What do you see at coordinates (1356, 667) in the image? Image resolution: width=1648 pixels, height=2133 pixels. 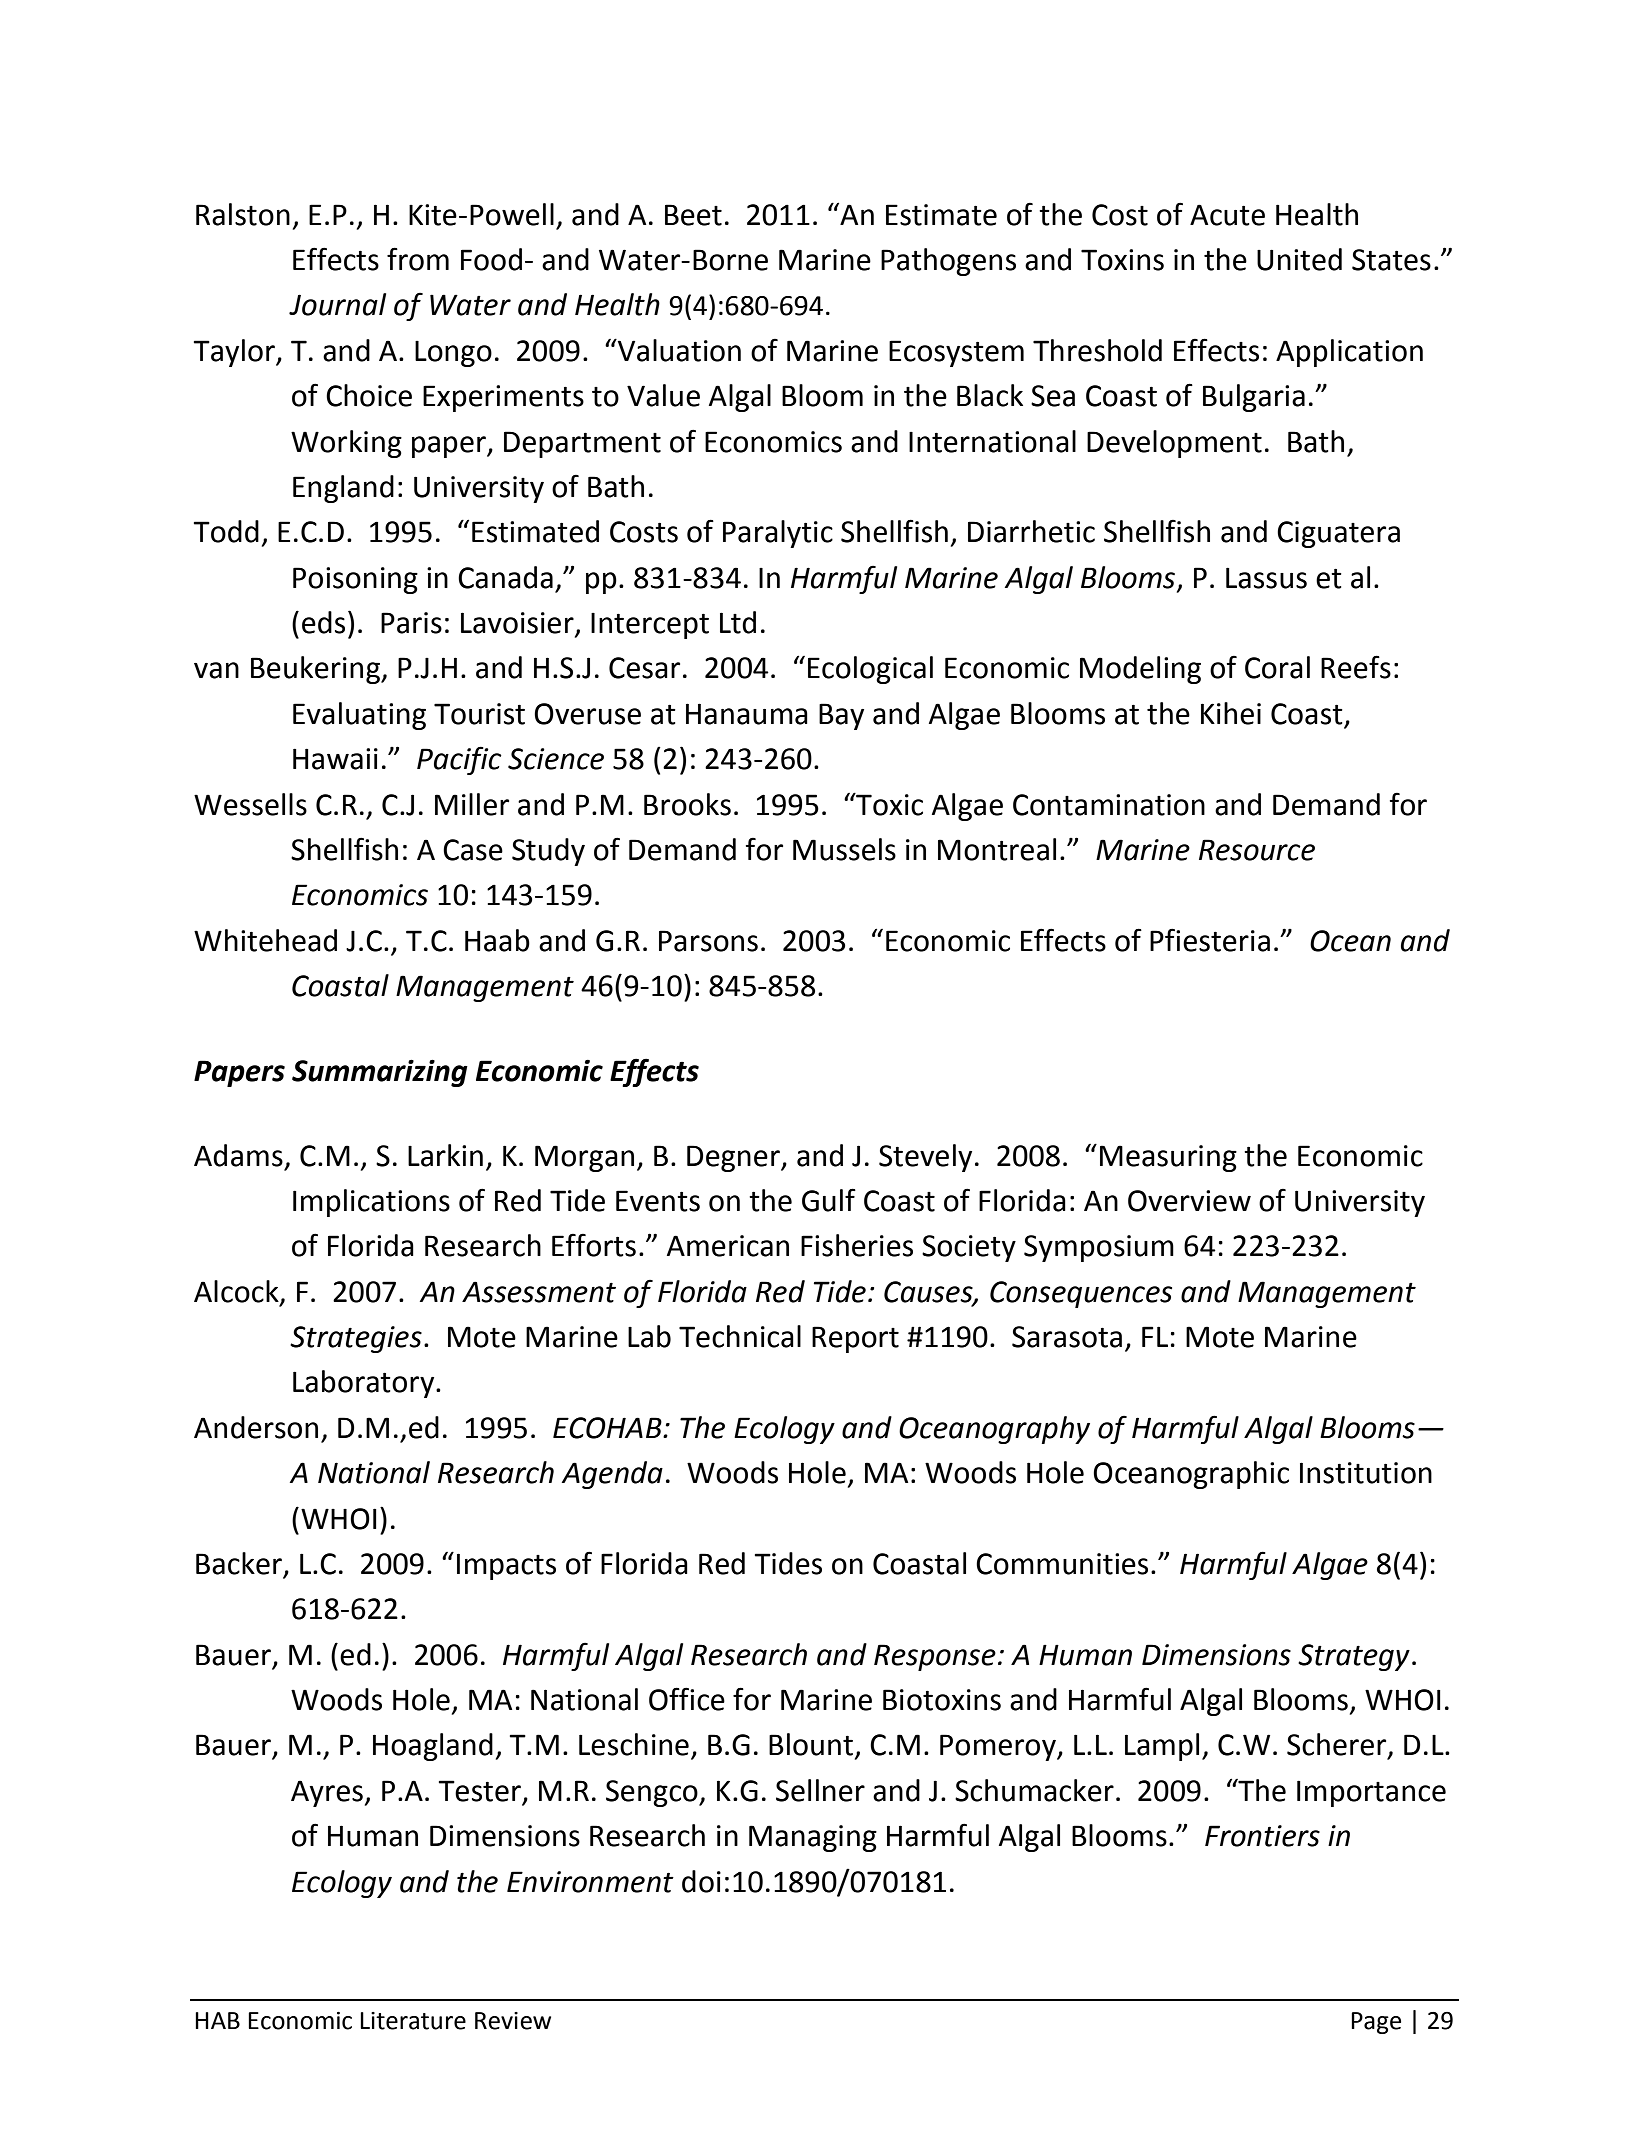 I see `Reefs` at bounding box center [1356, 667].
